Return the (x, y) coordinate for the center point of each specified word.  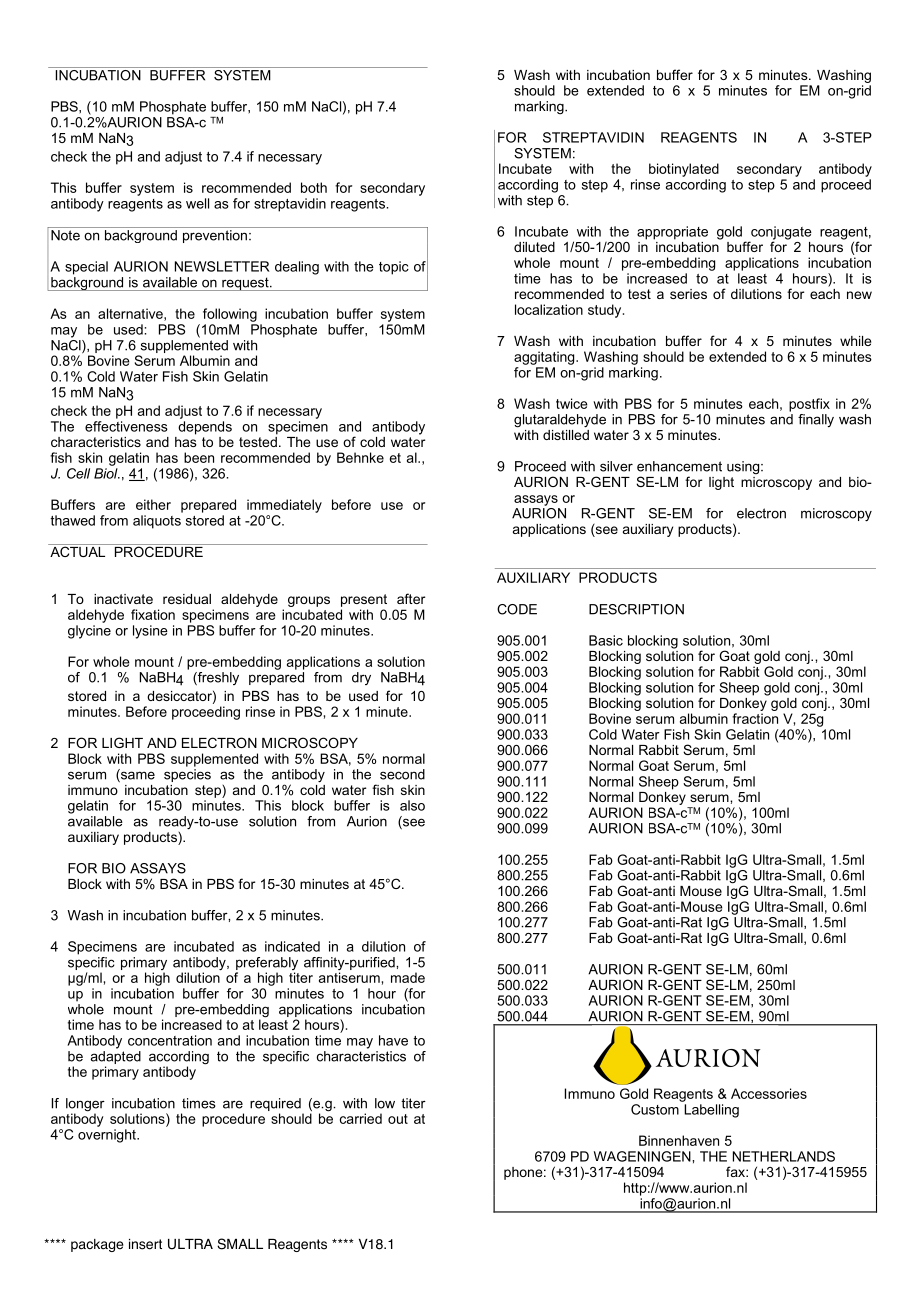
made (408, 977)
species (187, 775)
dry (361, 678)
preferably (267, 965)
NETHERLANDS (784, 1156)
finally (816, 420)
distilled (566, 433)
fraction (755, 718)
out (398, 1119)
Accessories (769, 1093)
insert (145, 1244)
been (199, 457)
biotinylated (684, 170)
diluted (534, 247)
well (197, 203)
